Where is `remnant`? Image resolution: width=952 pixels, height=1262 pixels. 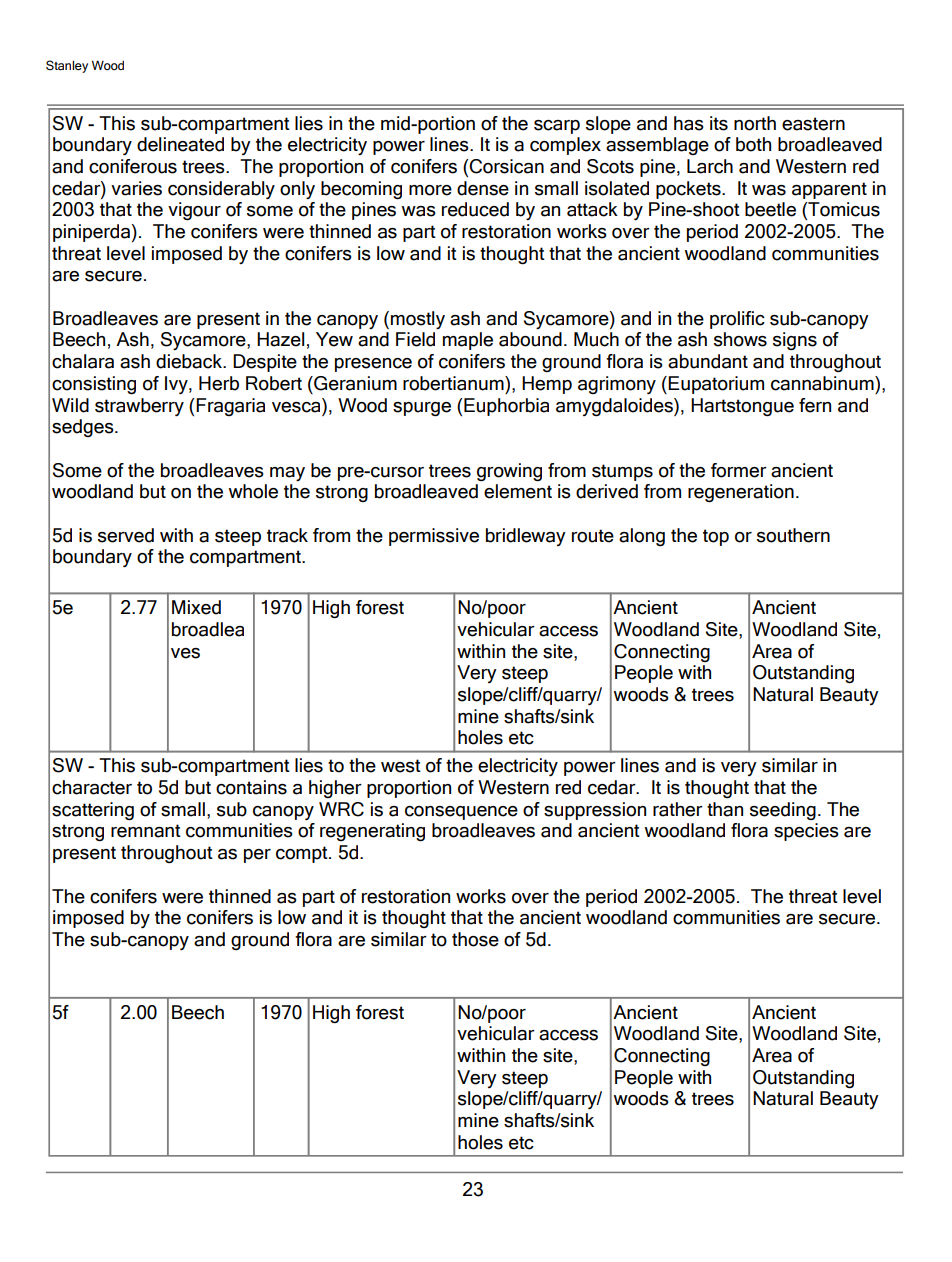 remnant is located at coordinates (146, 831).
